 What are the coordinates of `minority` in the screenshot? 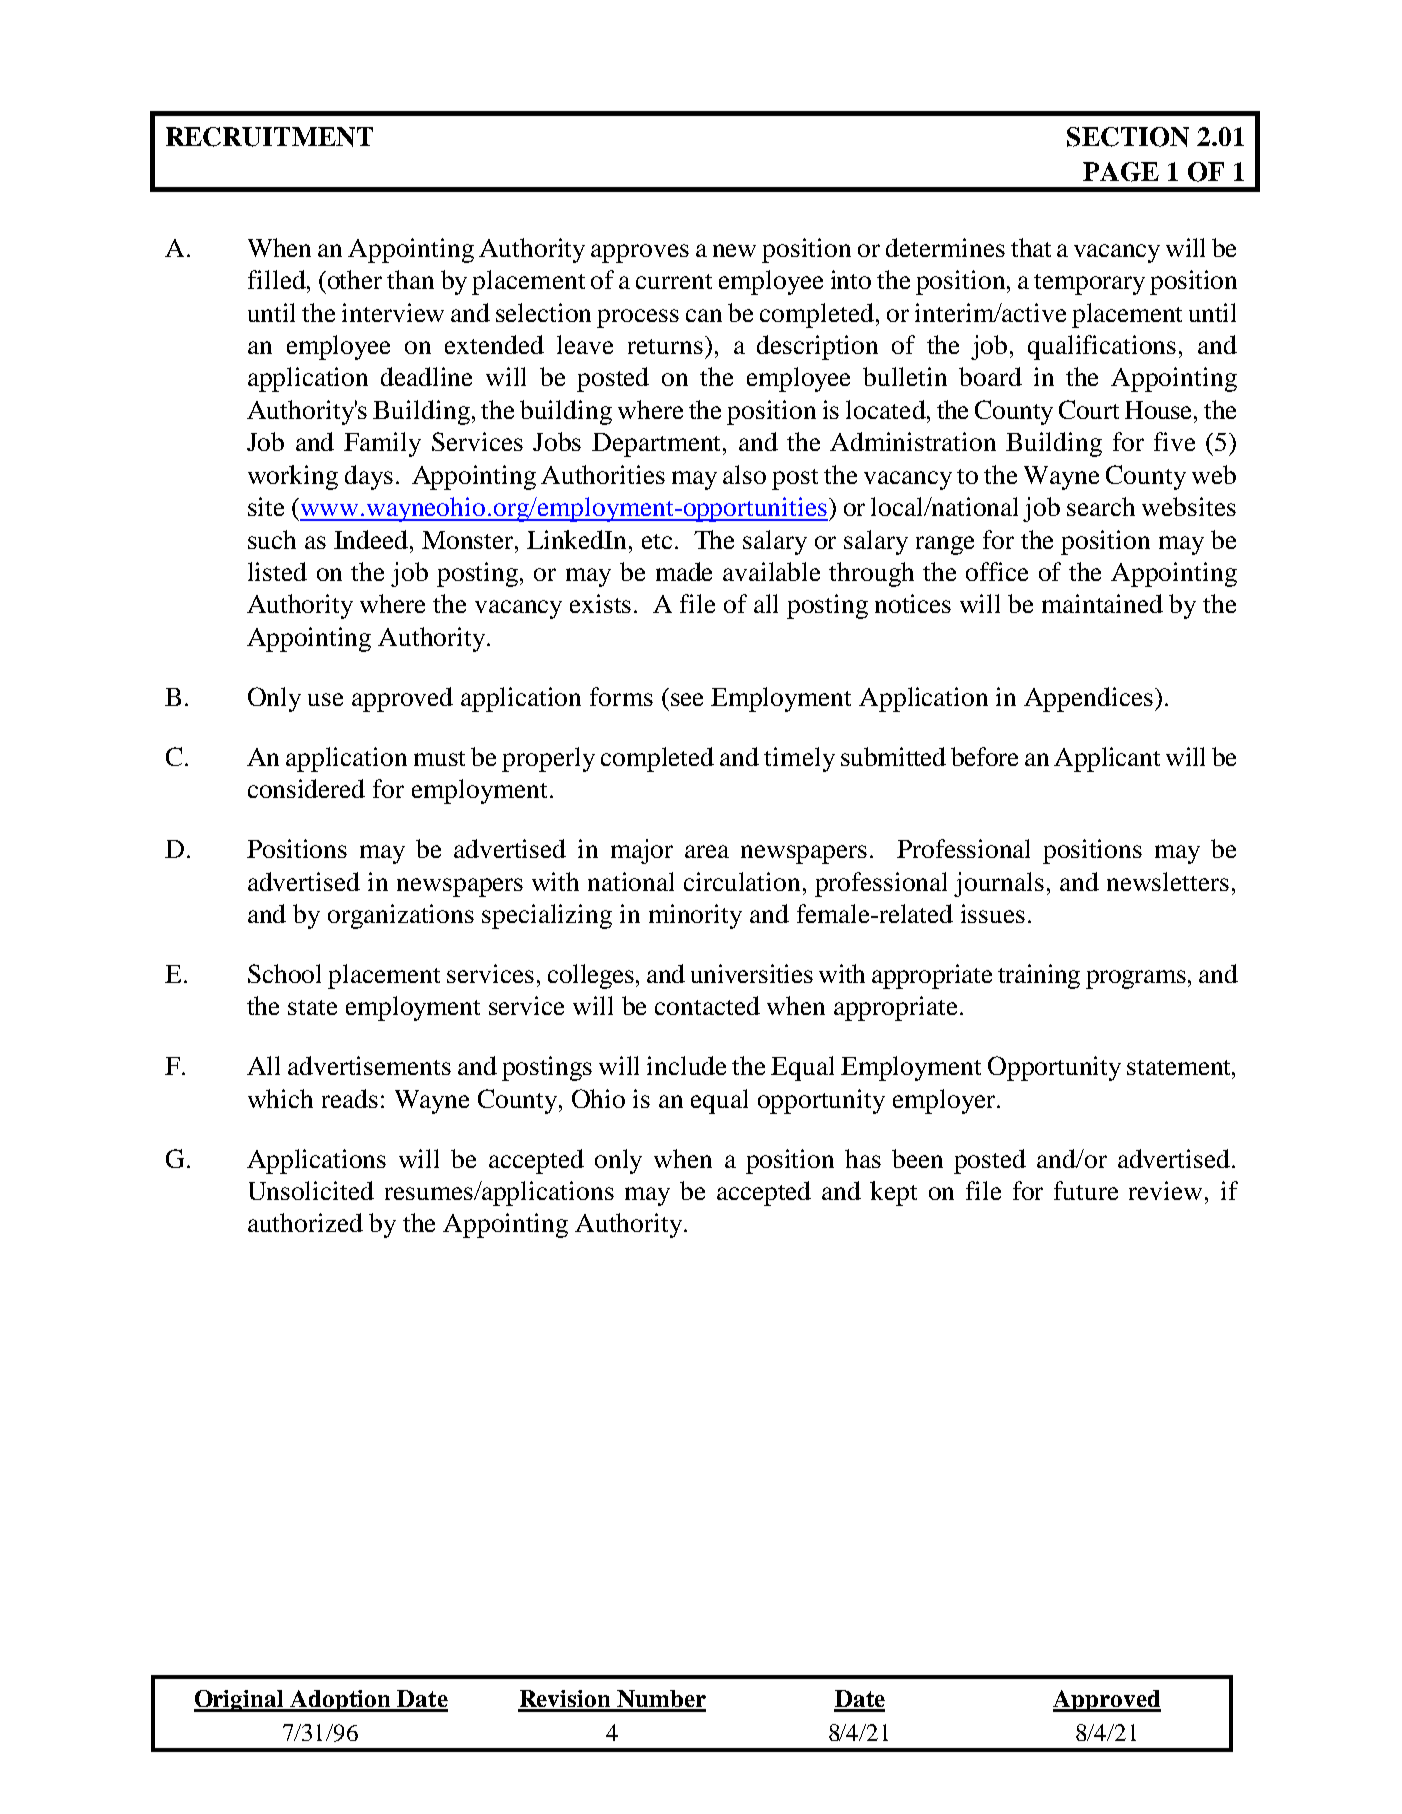 It's located at (695, 916).
